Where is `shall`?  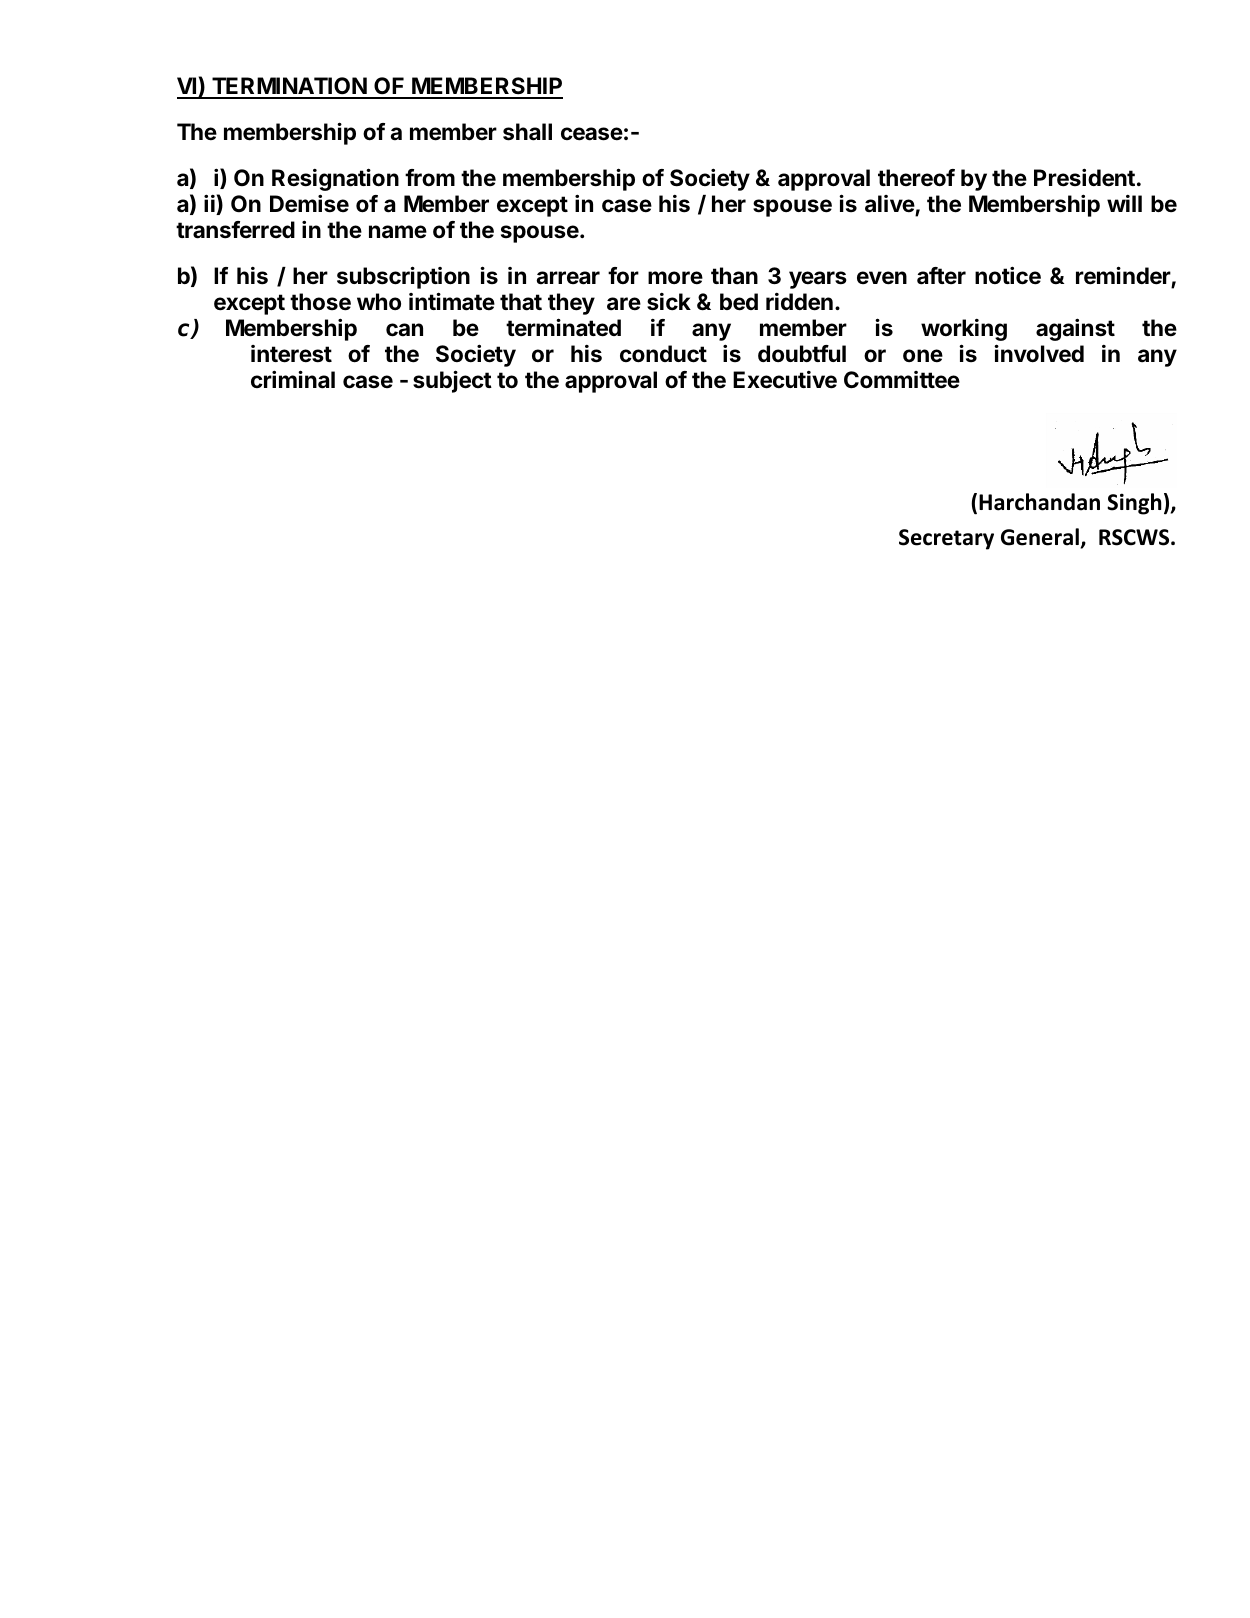 shall is located at coordinates (527, 132).
